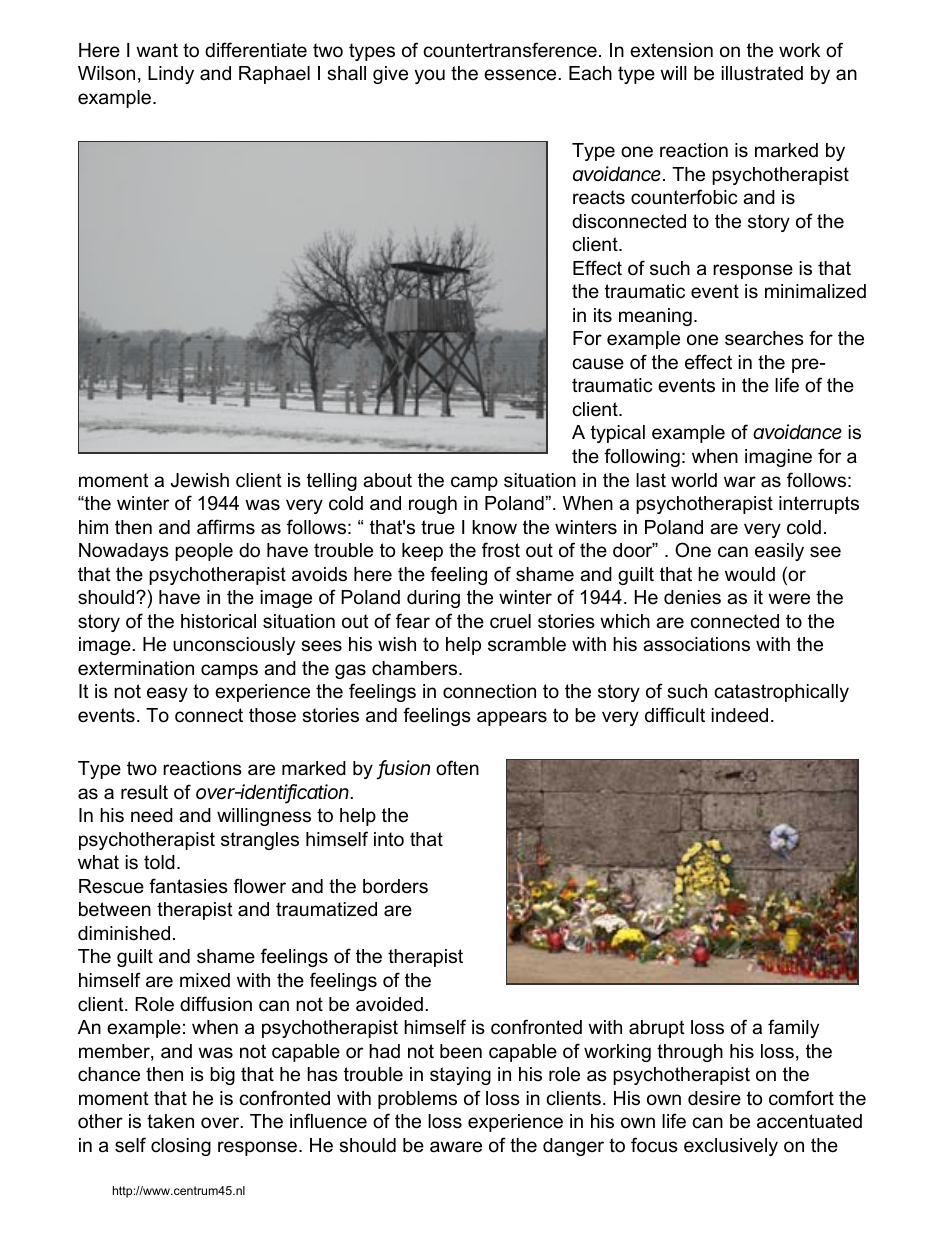 The width and height of the screenshot is (952, 1233). Describe the element at coordinates (144, 792) in the screenshot. I see `result` at that location.
